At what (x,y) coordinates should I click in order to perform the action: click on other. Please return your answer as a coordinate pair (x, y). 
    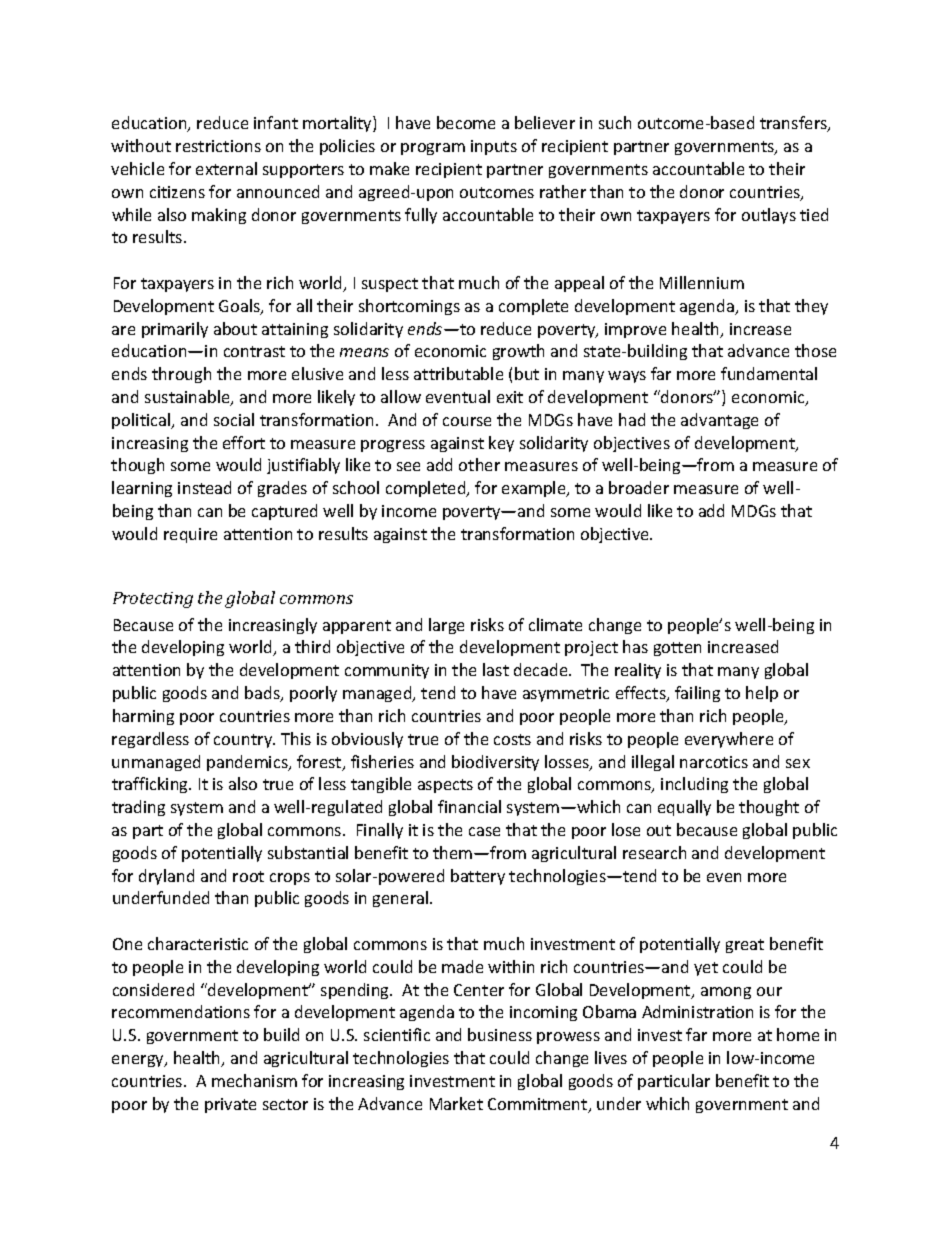
    Looking at the image, I should click on (479, 464).
